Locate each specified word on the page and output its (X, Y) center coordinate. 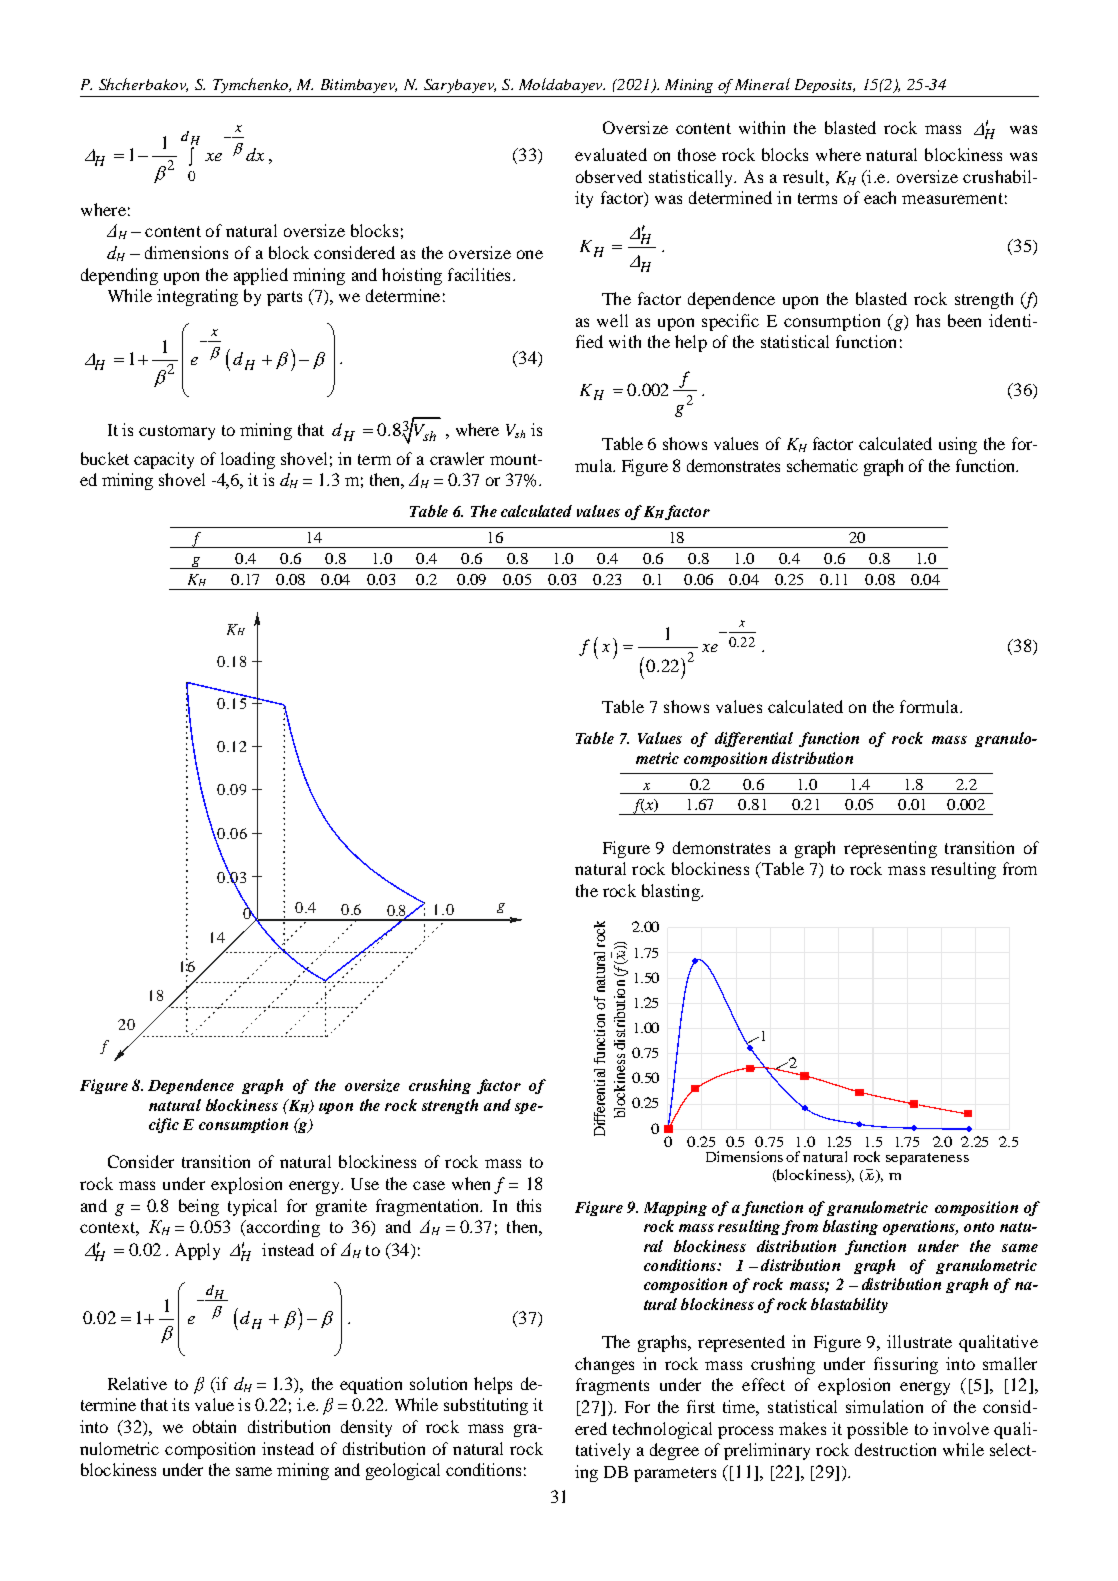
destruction (895, 1449)
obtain (214, 1426)
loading (248, 460)
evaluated (611, 154)
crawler (457, 458)
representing (890, 849)
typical (252, 1207)
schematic (822, 465)
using (958, 445)
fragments (612, 1386)
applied (261, 276)
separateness (927, 1159)
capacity (164, 460)
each (880, 197)
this (529, 1205)
